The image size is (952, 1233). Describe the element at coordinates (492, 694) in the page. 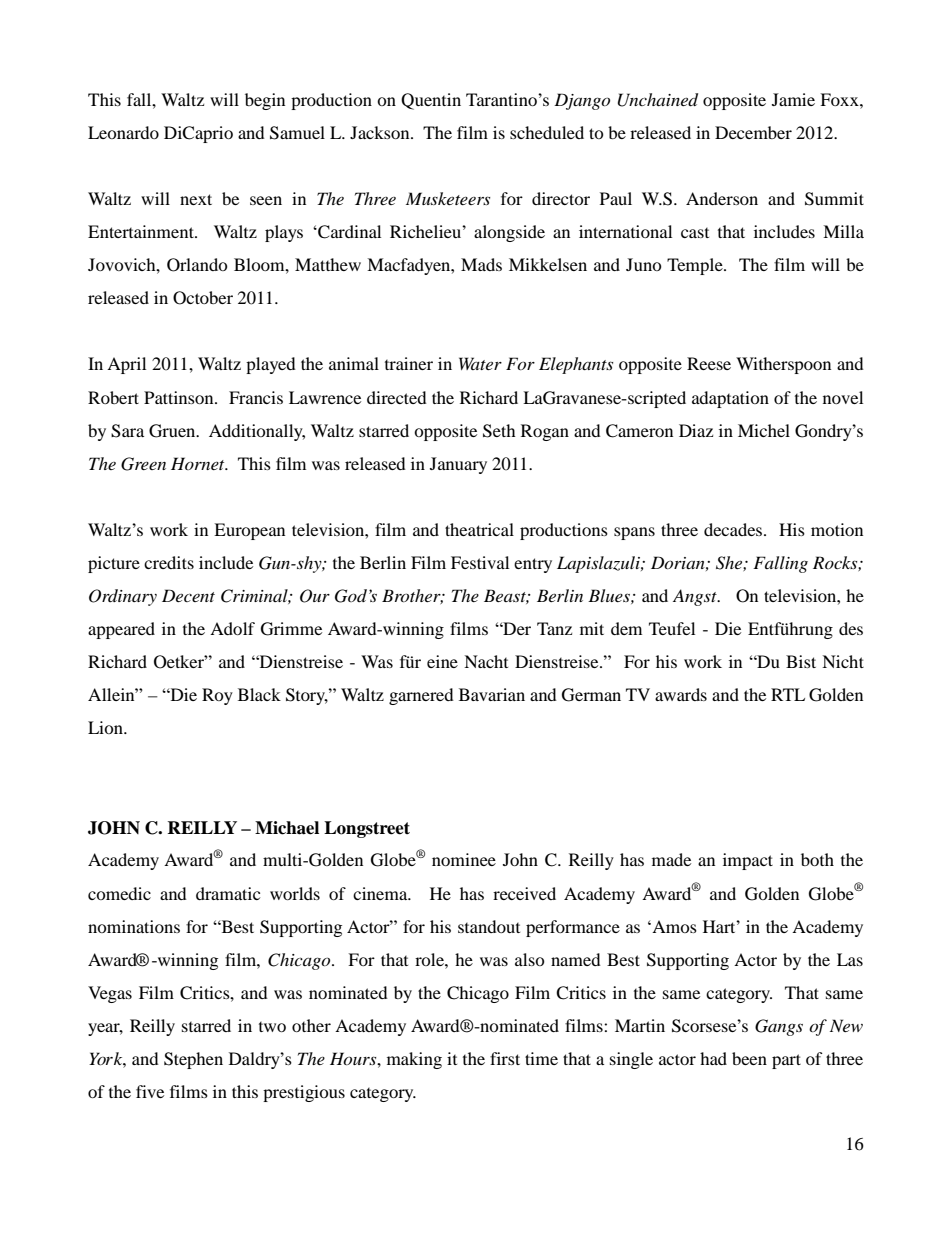

I see `Bavarian` at that location.
